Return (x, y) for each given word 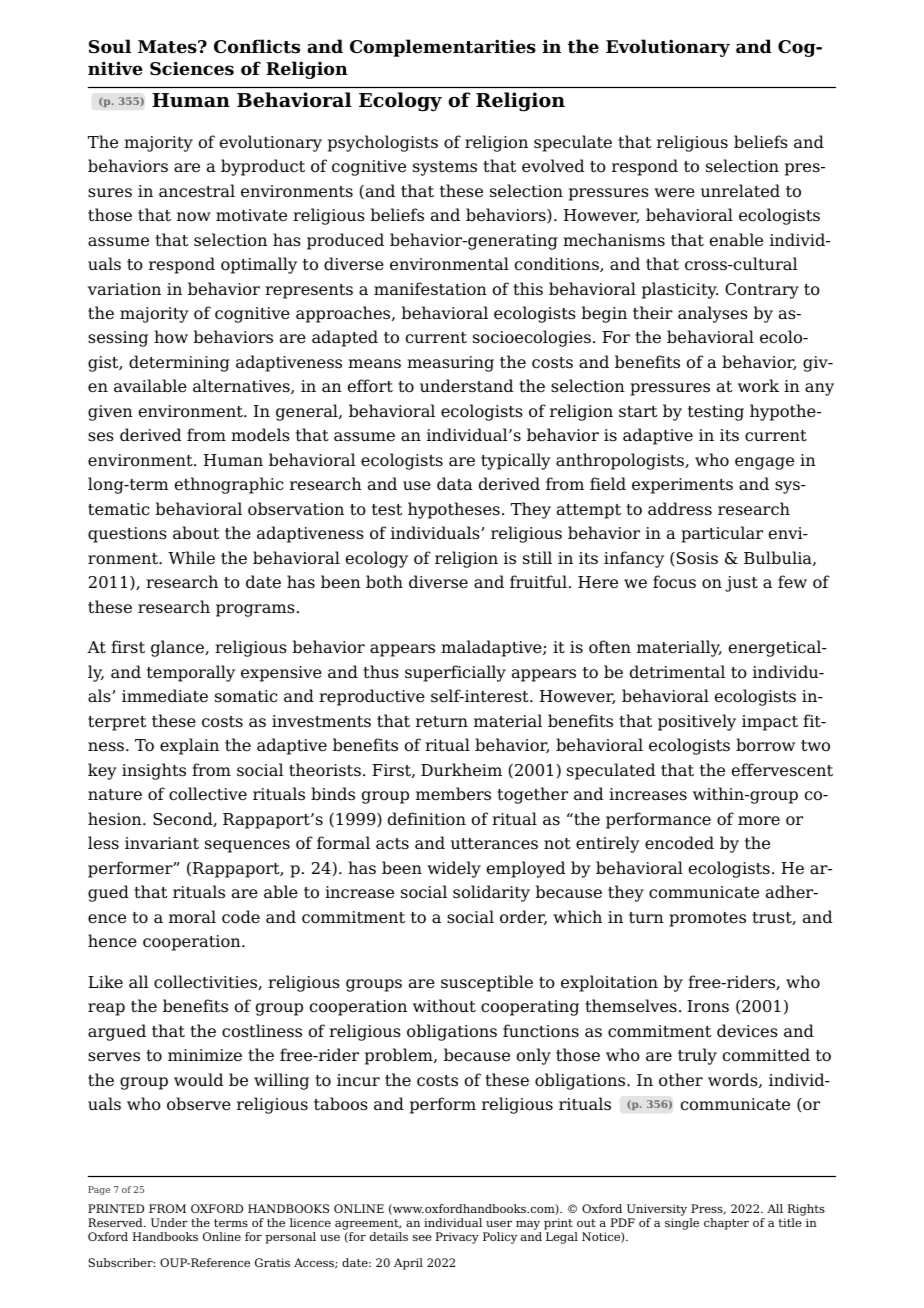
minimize (205, 1055)
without (444, 1006)
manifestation (430, 289)
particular (722, 534)
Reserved (116, 1222)
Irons (708, 1006)
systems (445, 168)
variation (124, 289)
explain (189, 746)
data (455, 484)
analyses (713, 314)
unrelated (740, 191)
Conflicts (257, 46)
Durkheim (461, 769)
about (196, 533)
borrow (765, 745)
